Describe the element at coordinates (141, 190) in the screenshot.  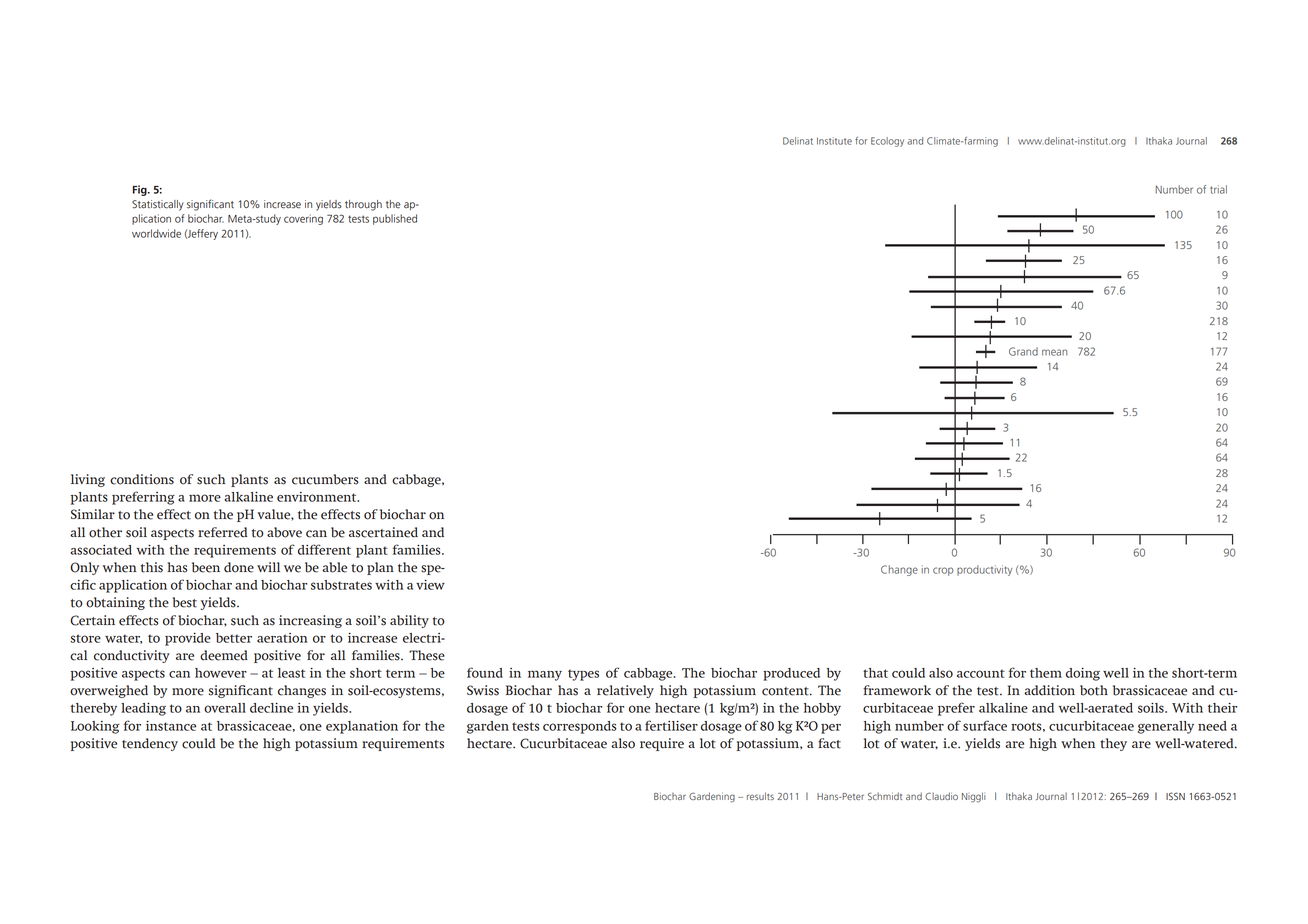
I see `Fig` at that location.
